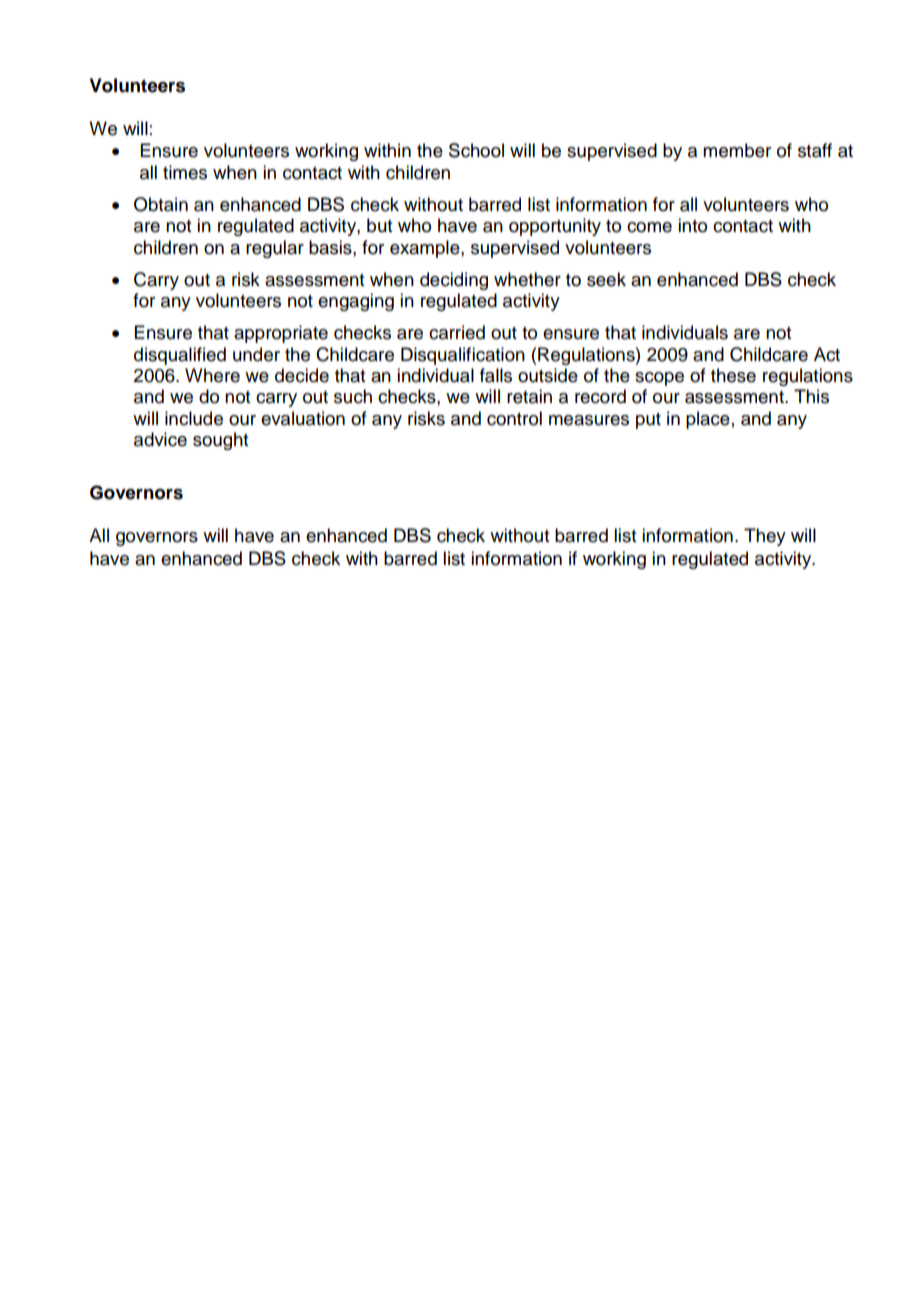  What do you see at coordinates (275, 249) in the screenshot?
I see `regular` at bounding box center [275, 249].
